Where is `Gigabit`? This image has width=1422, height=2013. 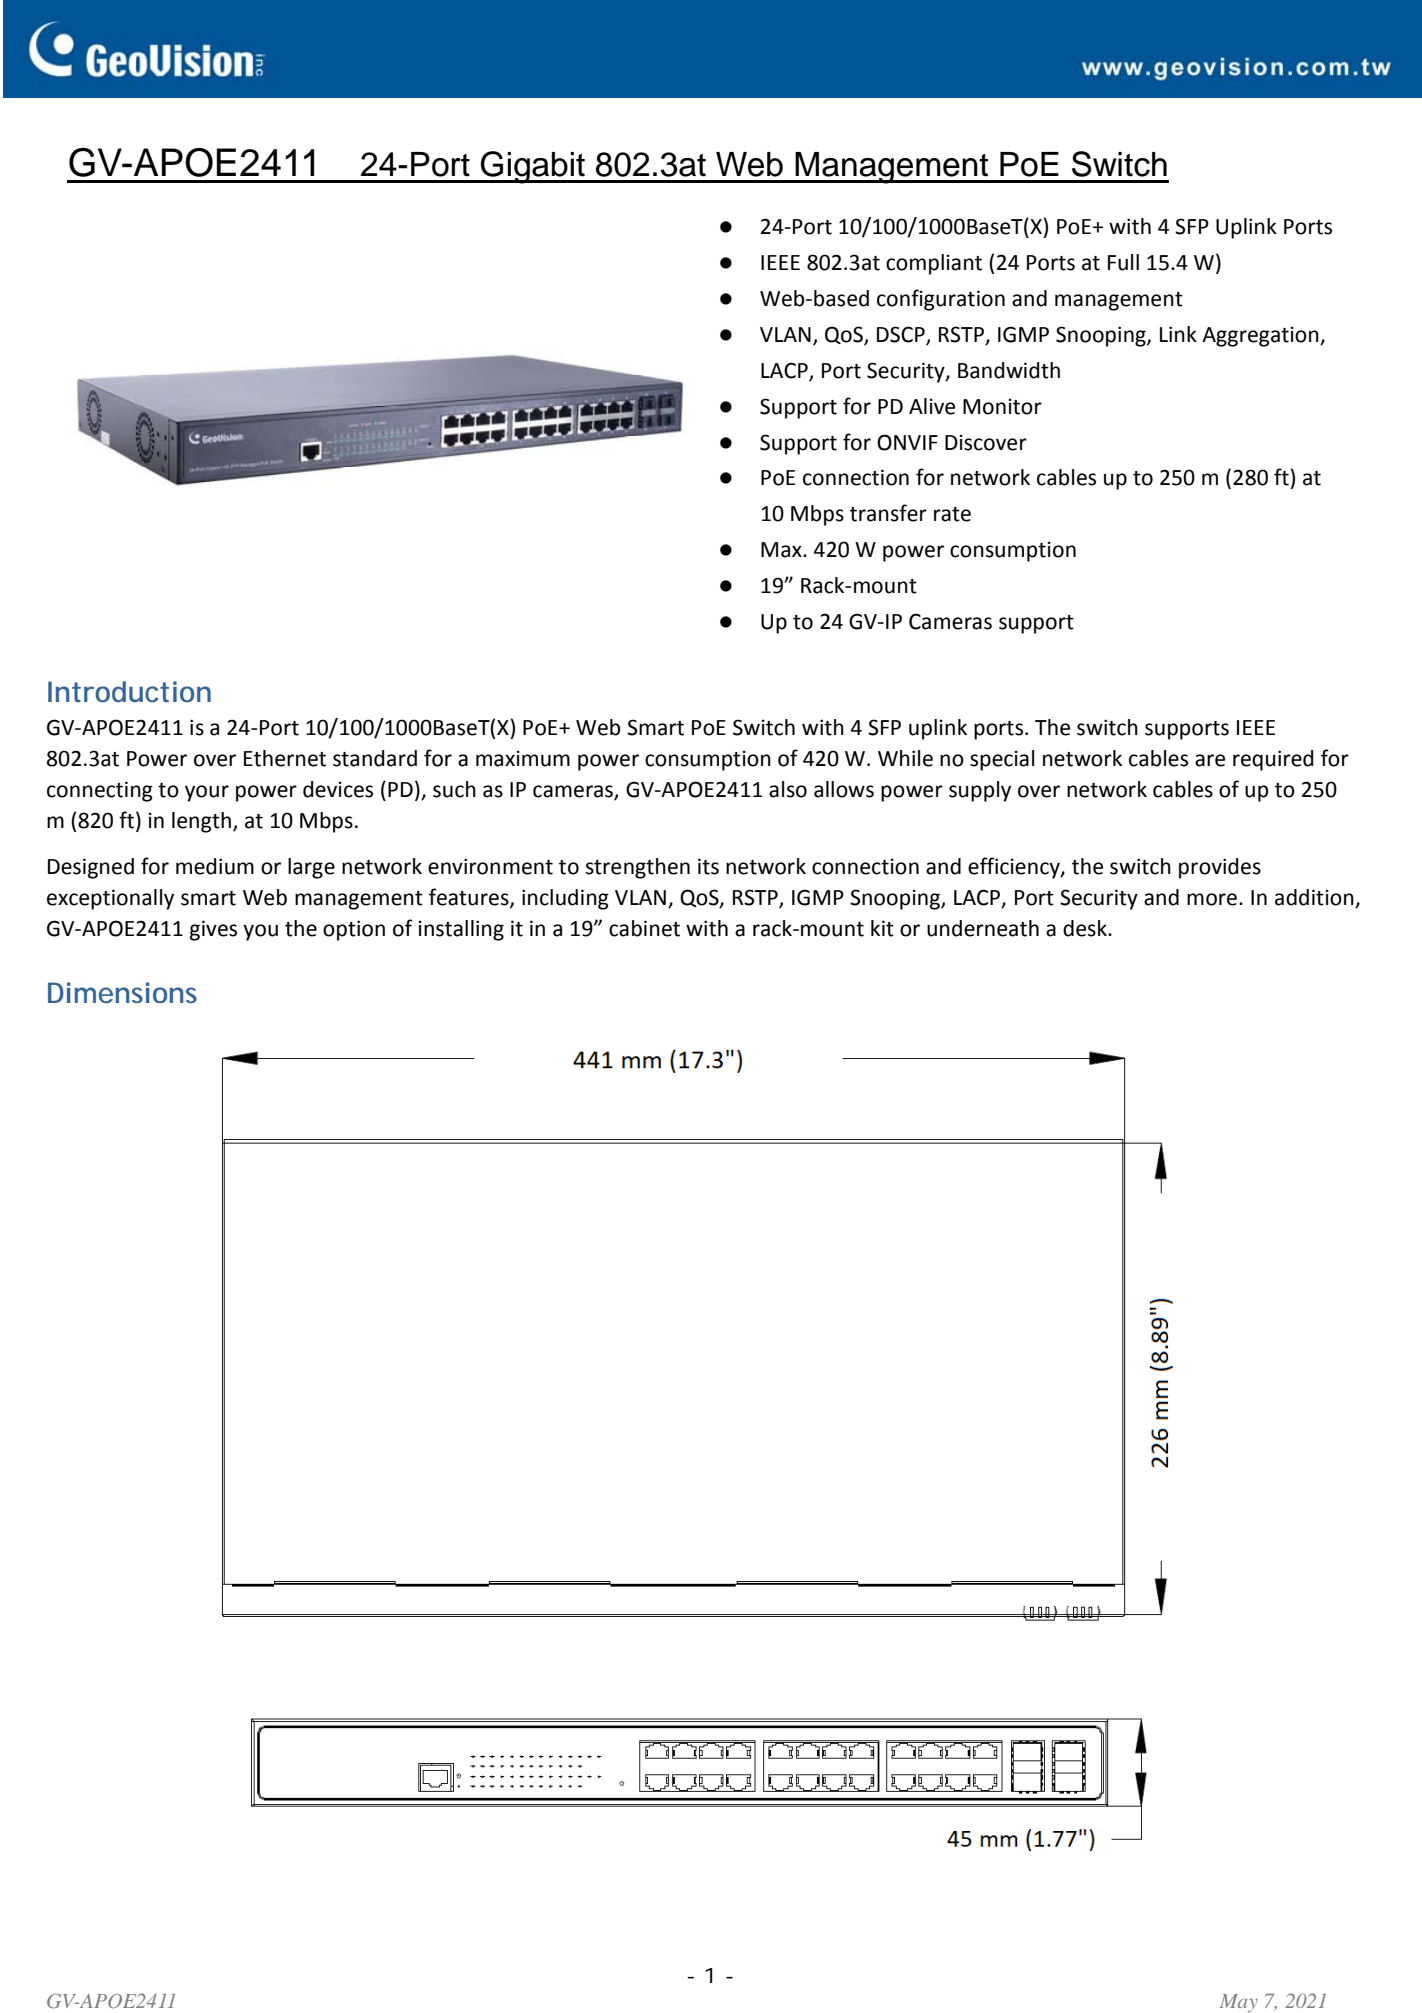 Gigabit is located at coordinates (533, 167).
